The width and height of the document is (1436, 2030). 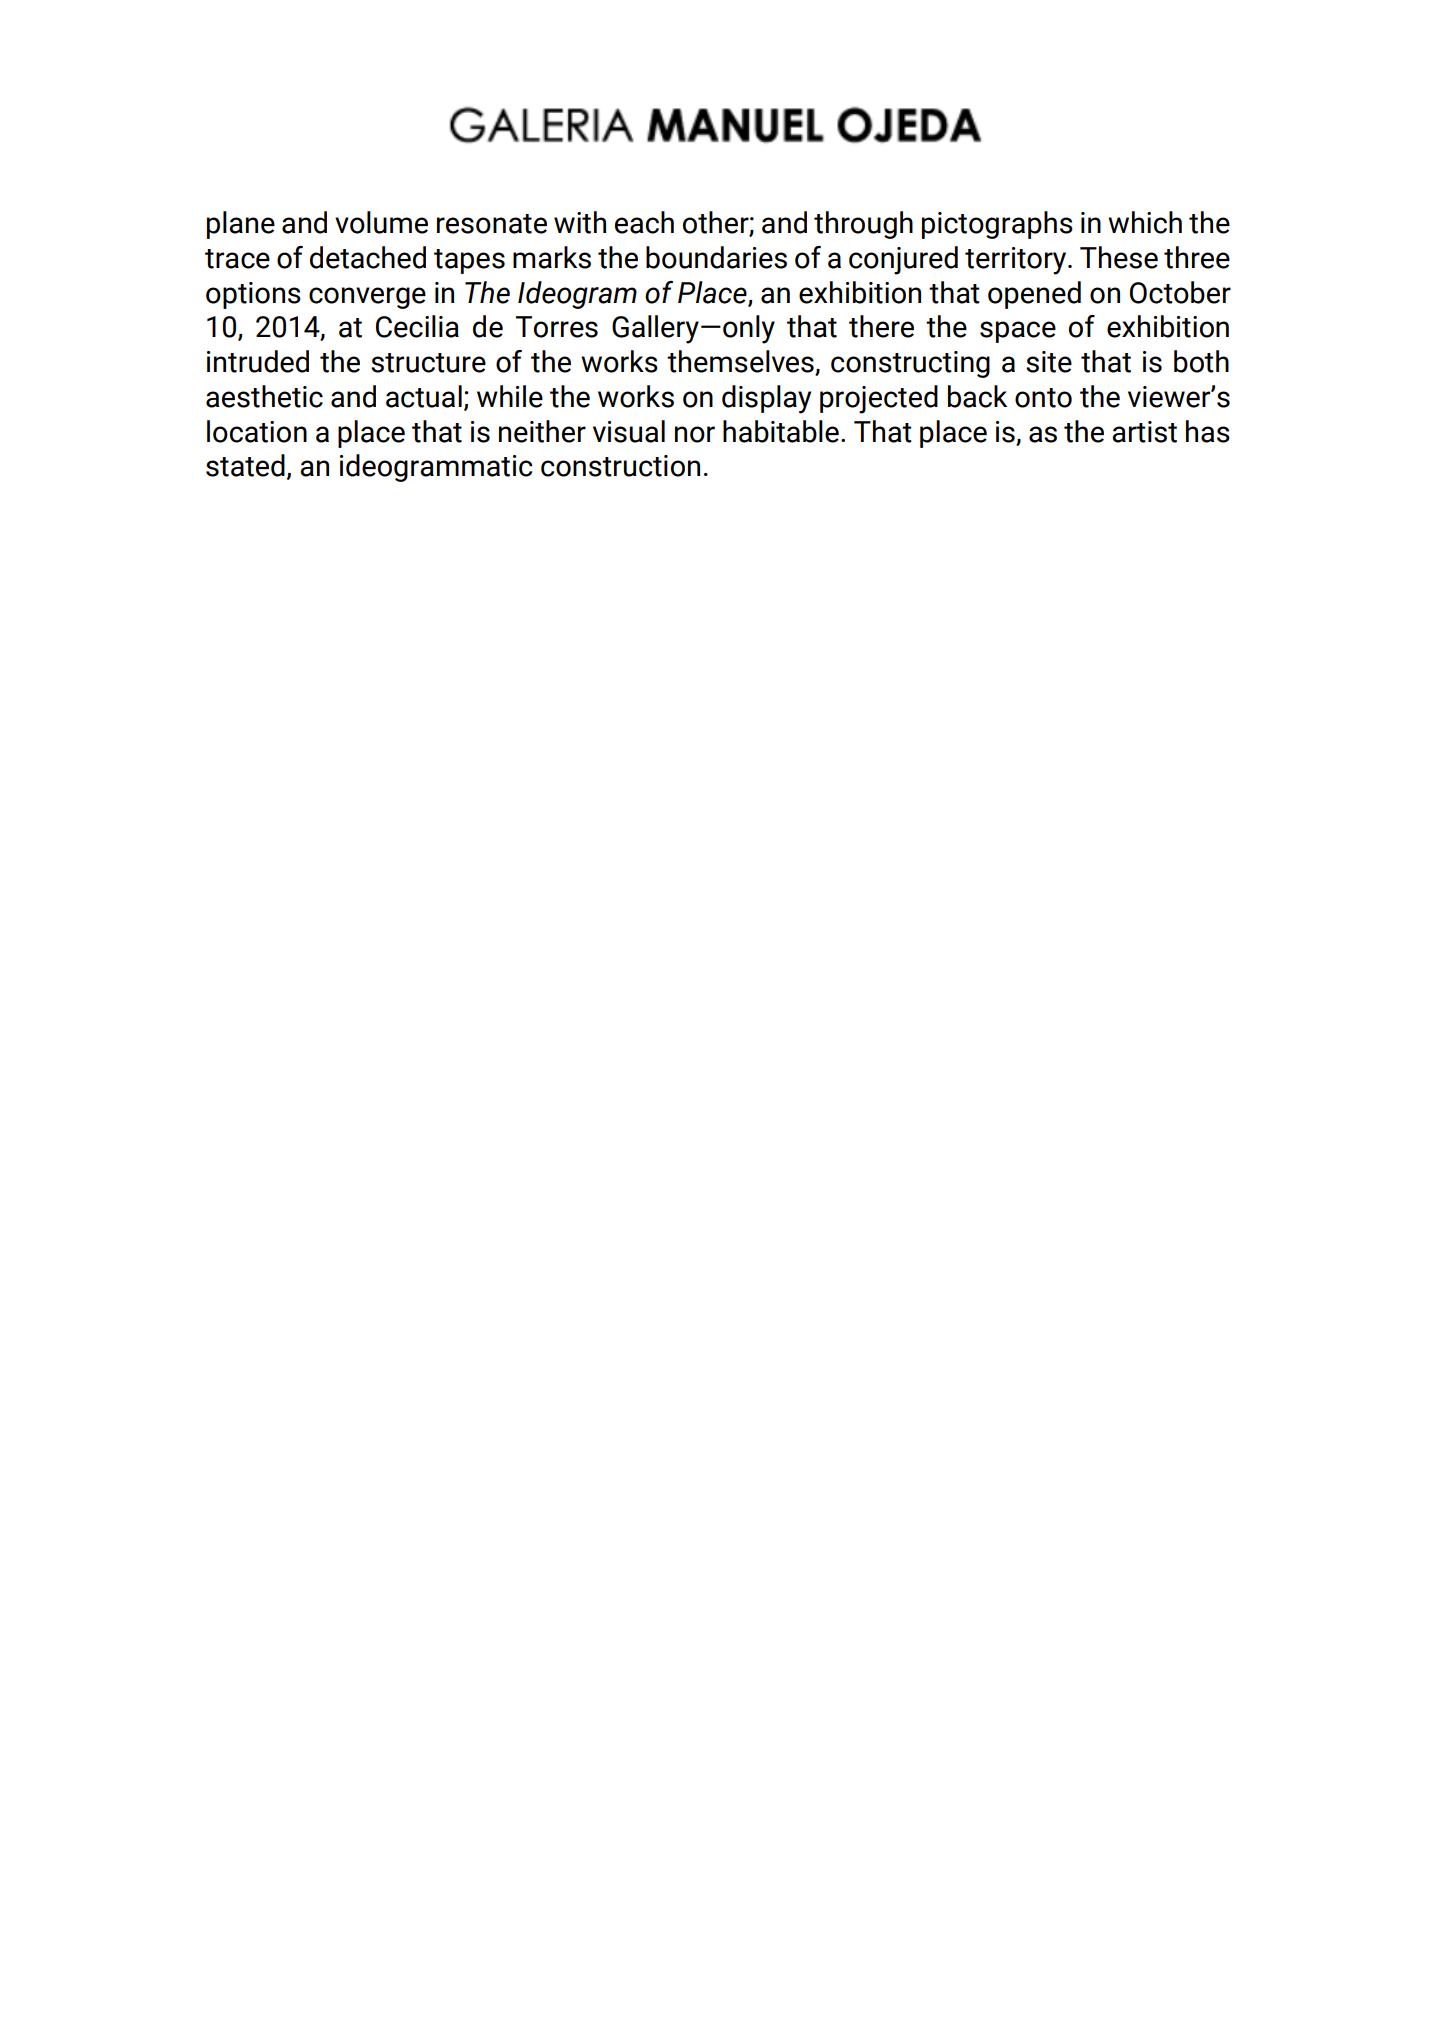 I want to click on display, so click(x=766, y=399).
